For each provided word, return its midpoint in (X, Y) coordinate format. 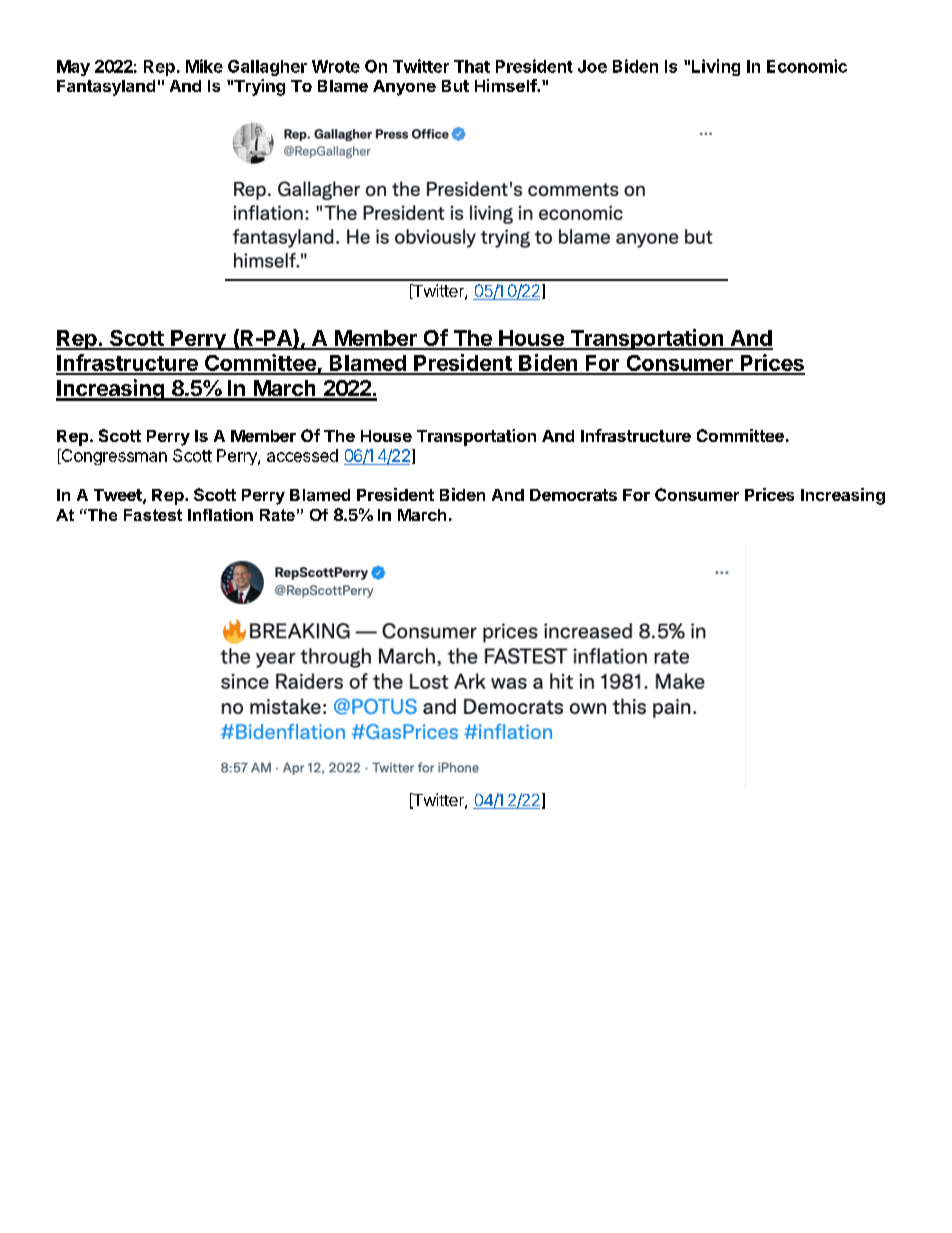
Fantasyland (106, 88)
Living (716, 67)
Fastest (153, 515)
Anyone (404, 88)
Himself (506, 85)
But (455, 86)
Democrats (573, 495)
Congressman (113, 457)
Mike (204, 66)
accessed (302, 455)
